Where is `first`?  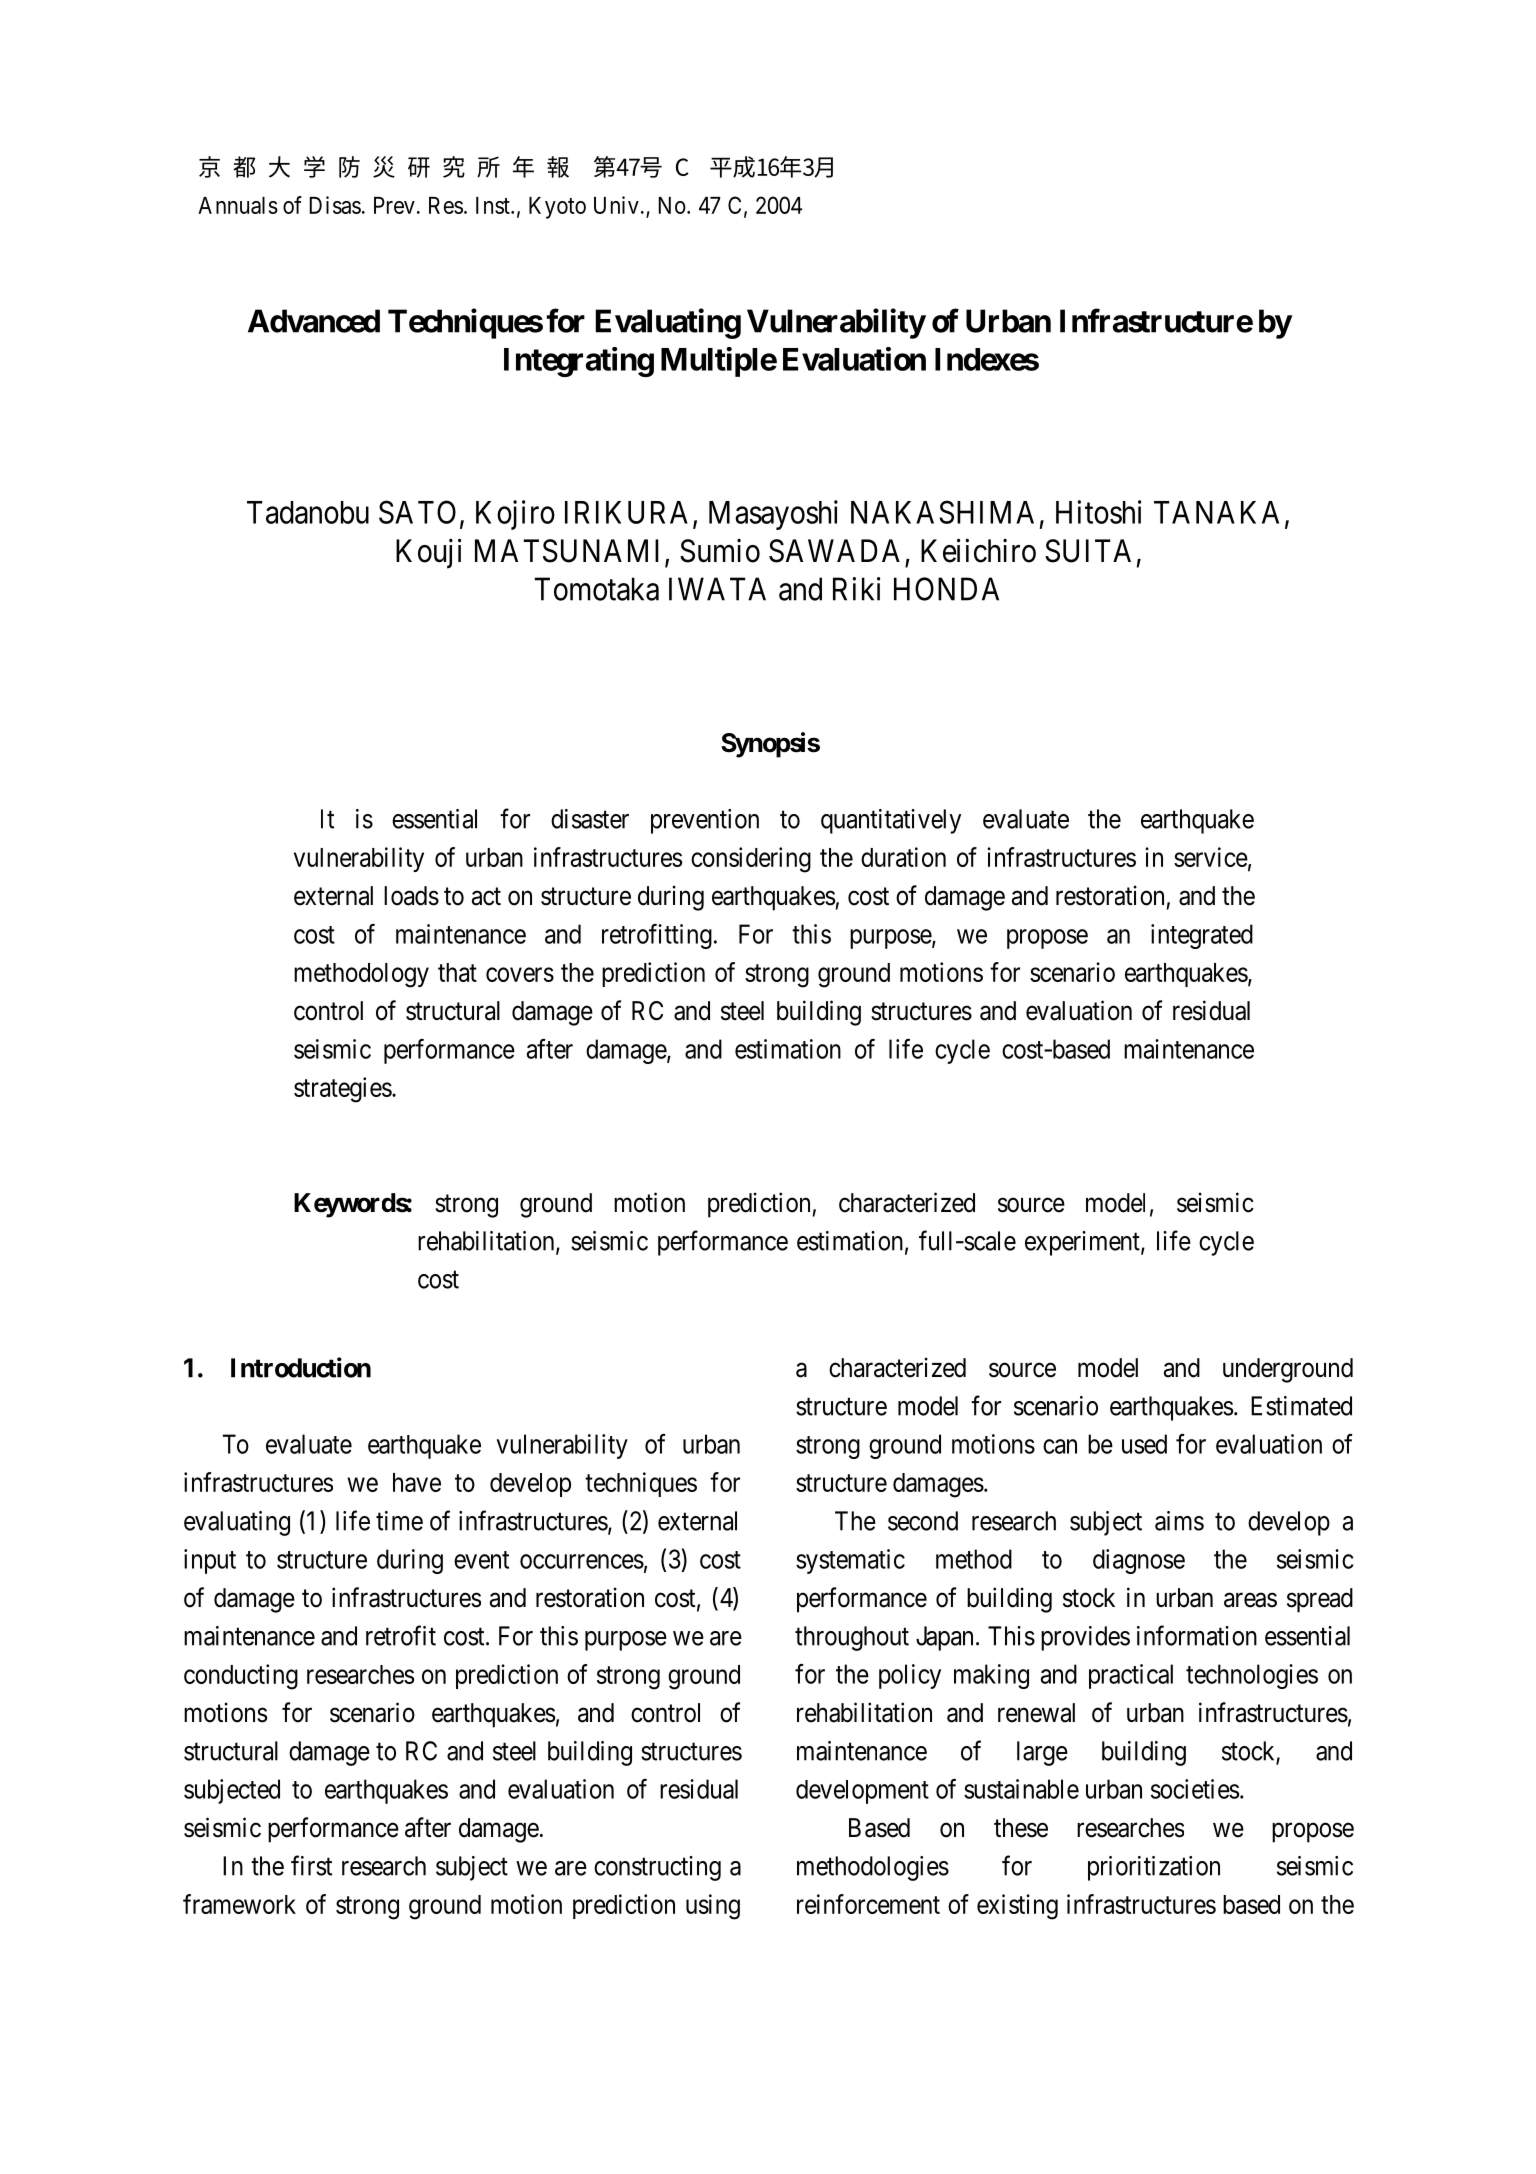
first is located at coordinates (311, 1865).
